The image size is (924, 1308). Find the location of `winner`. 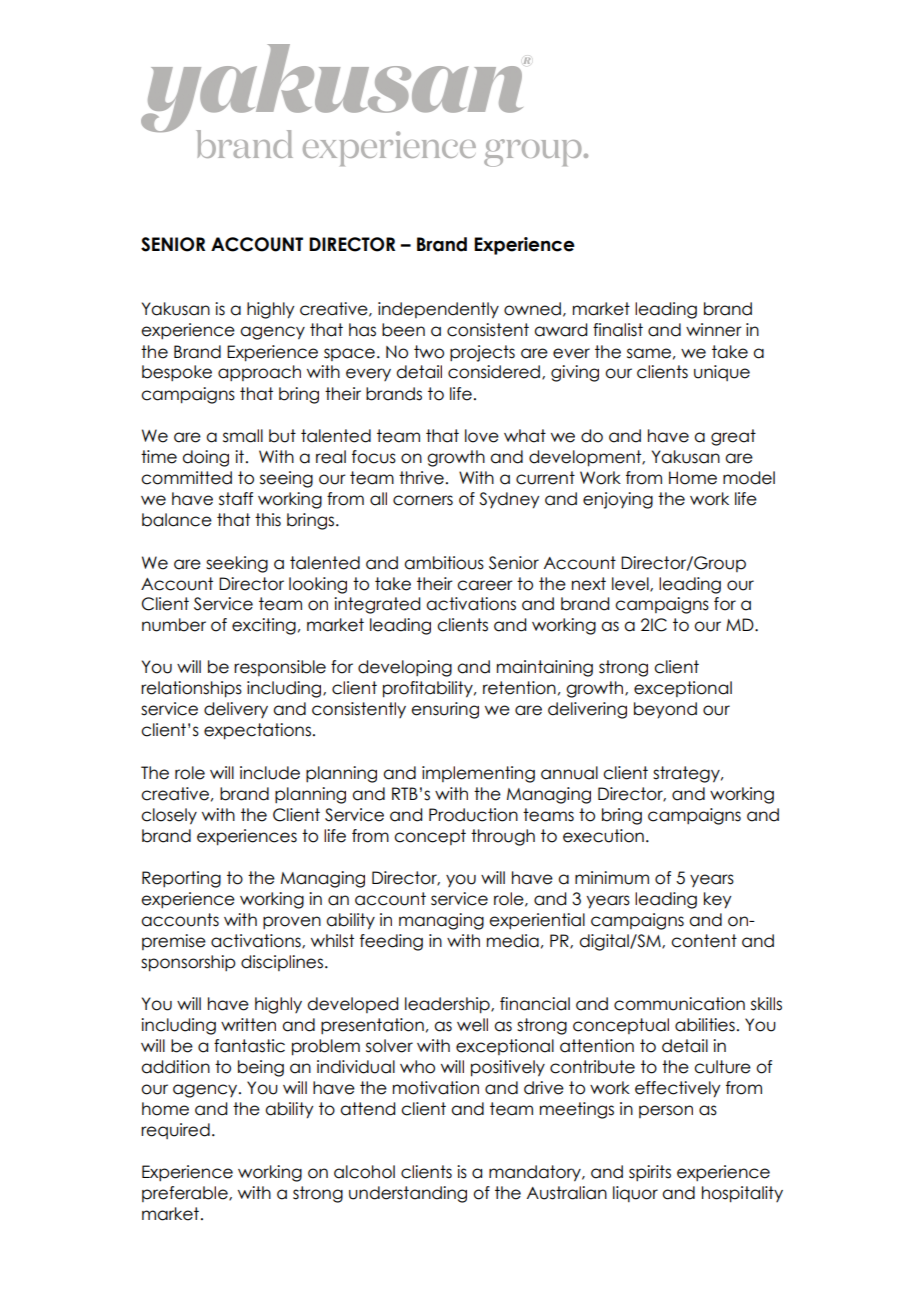

winner is located at coordinates (714, 330).
